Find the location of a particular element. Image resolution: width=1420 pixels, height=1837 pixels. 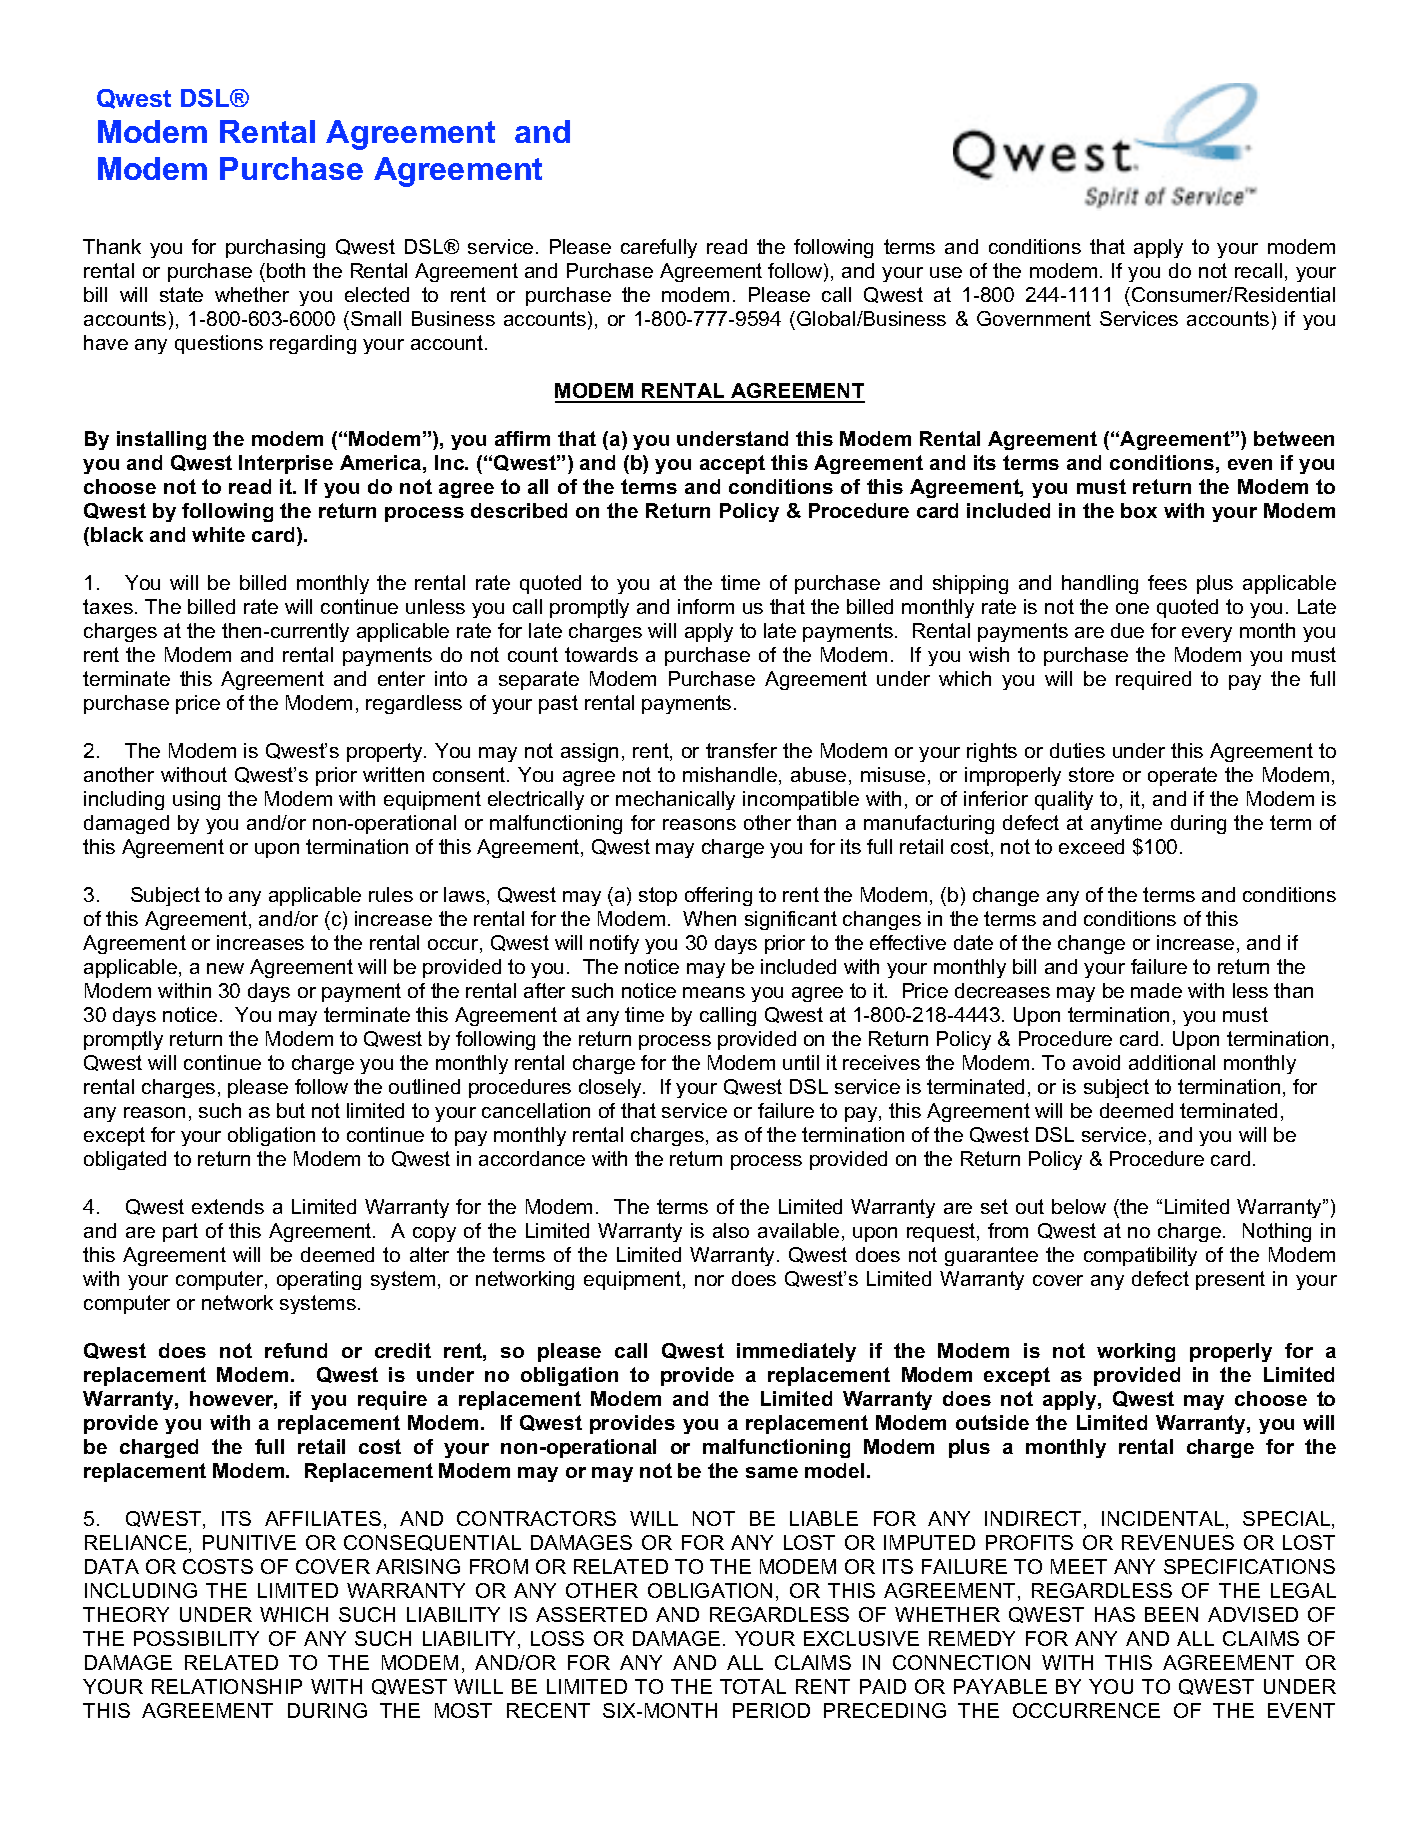

also is located at coordinates (731, 1230).
